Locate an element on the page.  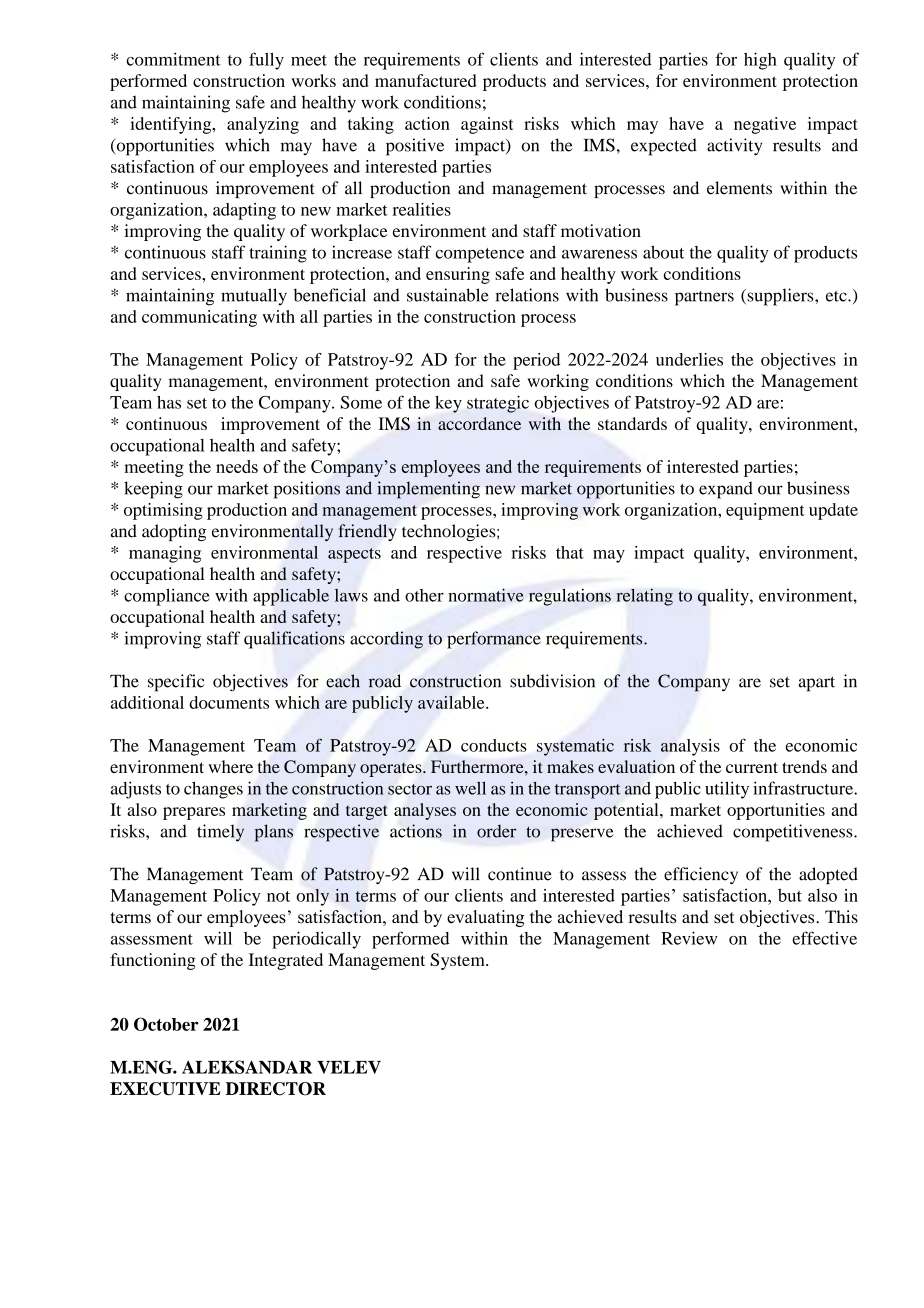
effective is located at coordinates (824, 938).
